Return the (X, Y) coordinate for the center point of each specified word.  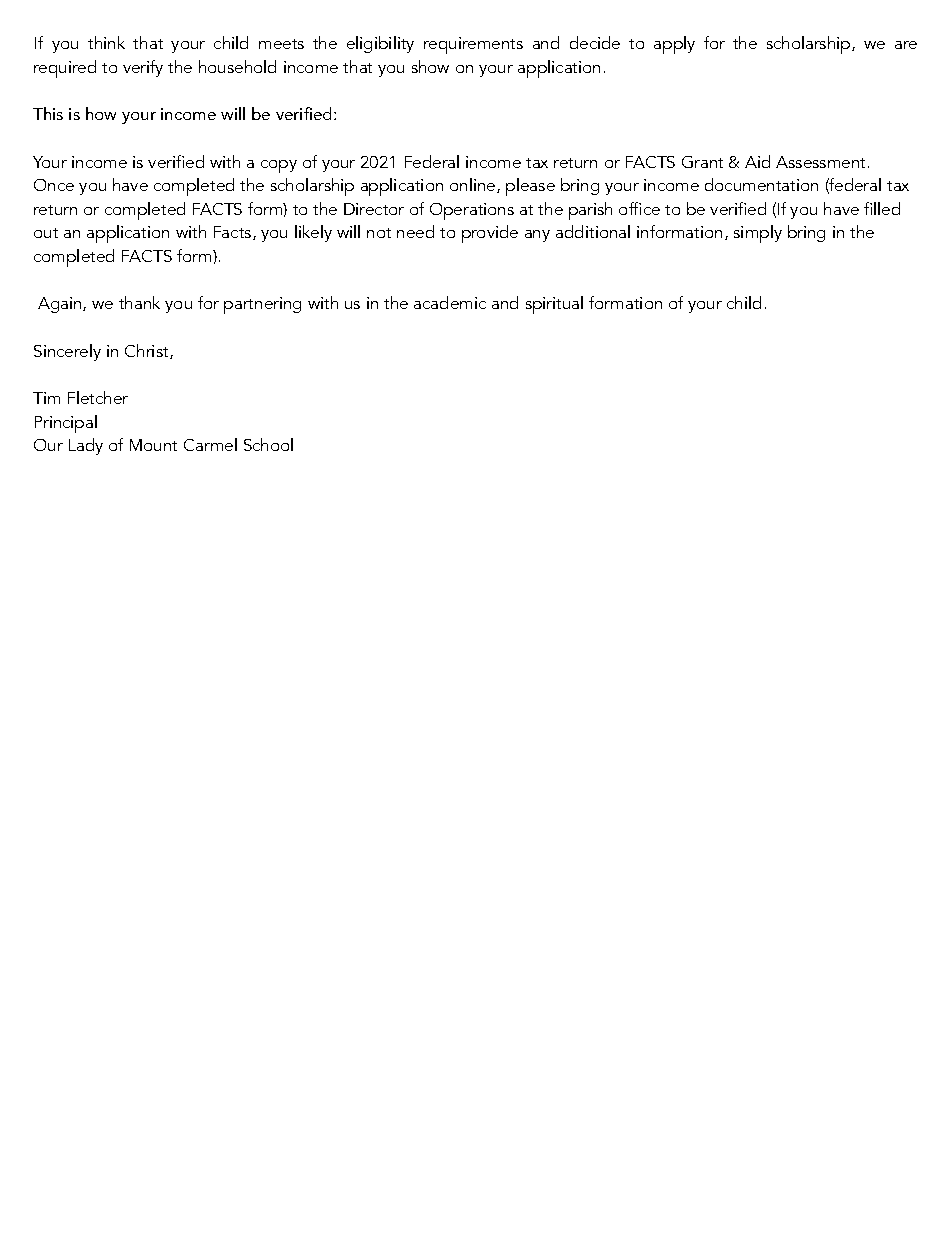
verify (143, 68)
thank (139, 302)
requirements (473, 45)
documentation (761, 184)
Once (54, 185)
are (906, 45)
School (268, 444)
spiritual (554, 305)
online (474, 185)
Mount (153, 445)
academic (450, 302)
